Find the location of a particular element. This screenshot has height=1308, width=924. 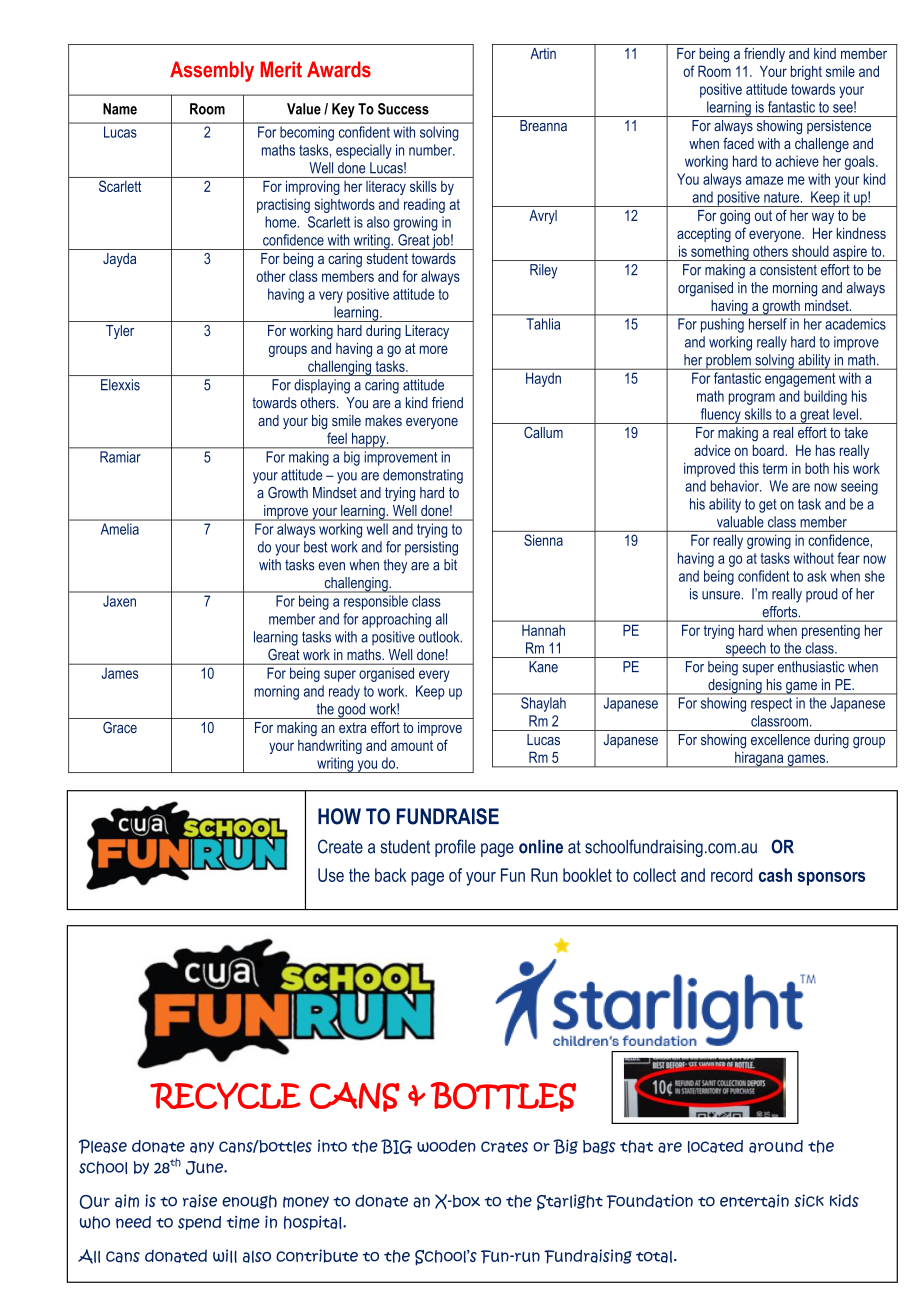

bright is located at coordinates (806, 72).
